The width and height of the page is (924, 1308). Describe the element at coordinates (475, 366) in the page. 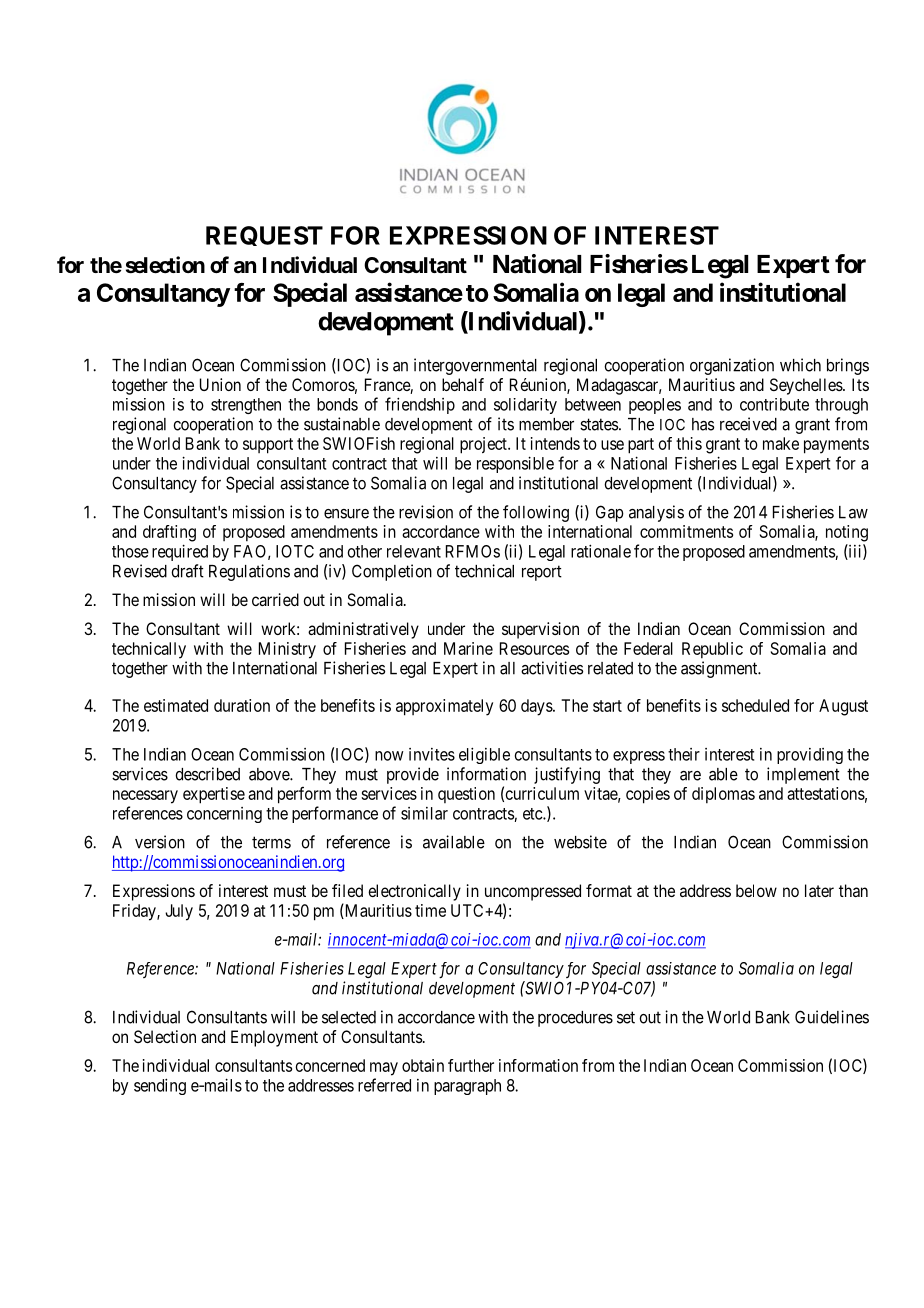

I see `intergovernmental` at that location.
